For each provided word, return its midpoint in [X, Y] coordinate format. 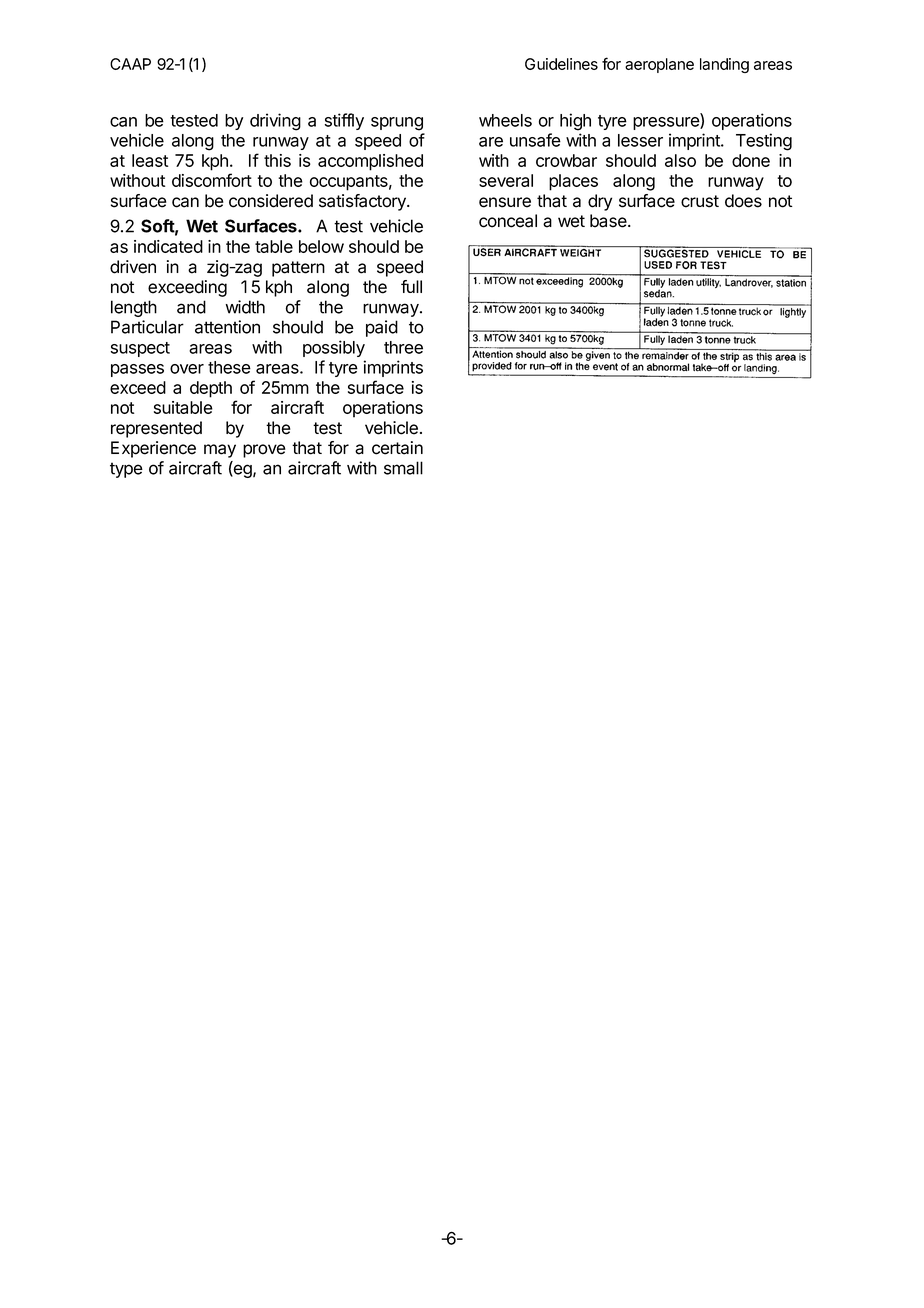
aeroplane [659, 65]
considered [271, 201]
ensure [505, 202]
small [403, 468]
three [403, 347]
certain [397, 448]
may [220, 451]
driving [275, 122]
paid [382, 328]
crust [700, 201]
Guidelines [561, 64]
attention [227, 327]
